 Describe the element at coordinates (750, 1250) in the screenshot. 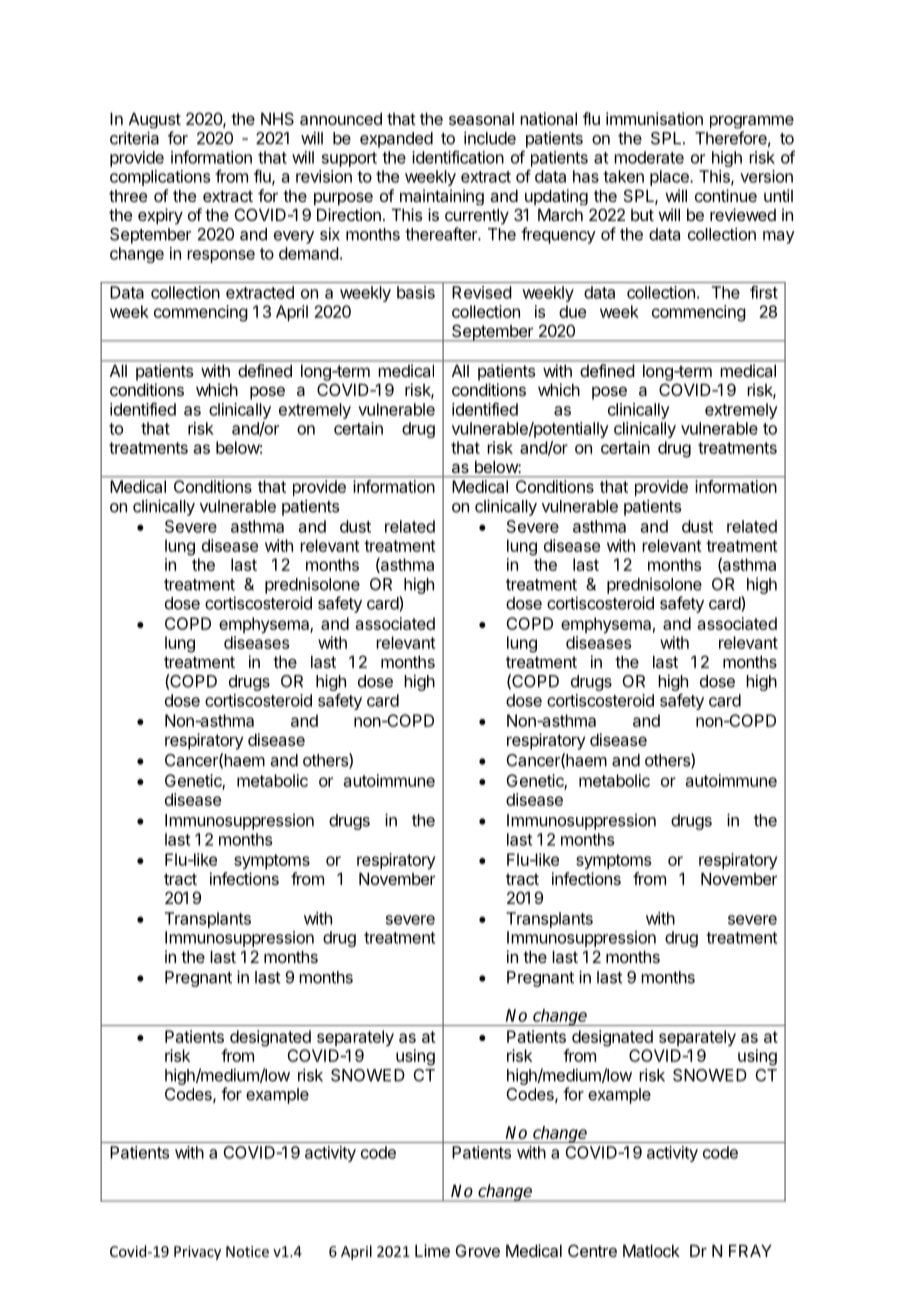

I see `FRAY` at that location.
